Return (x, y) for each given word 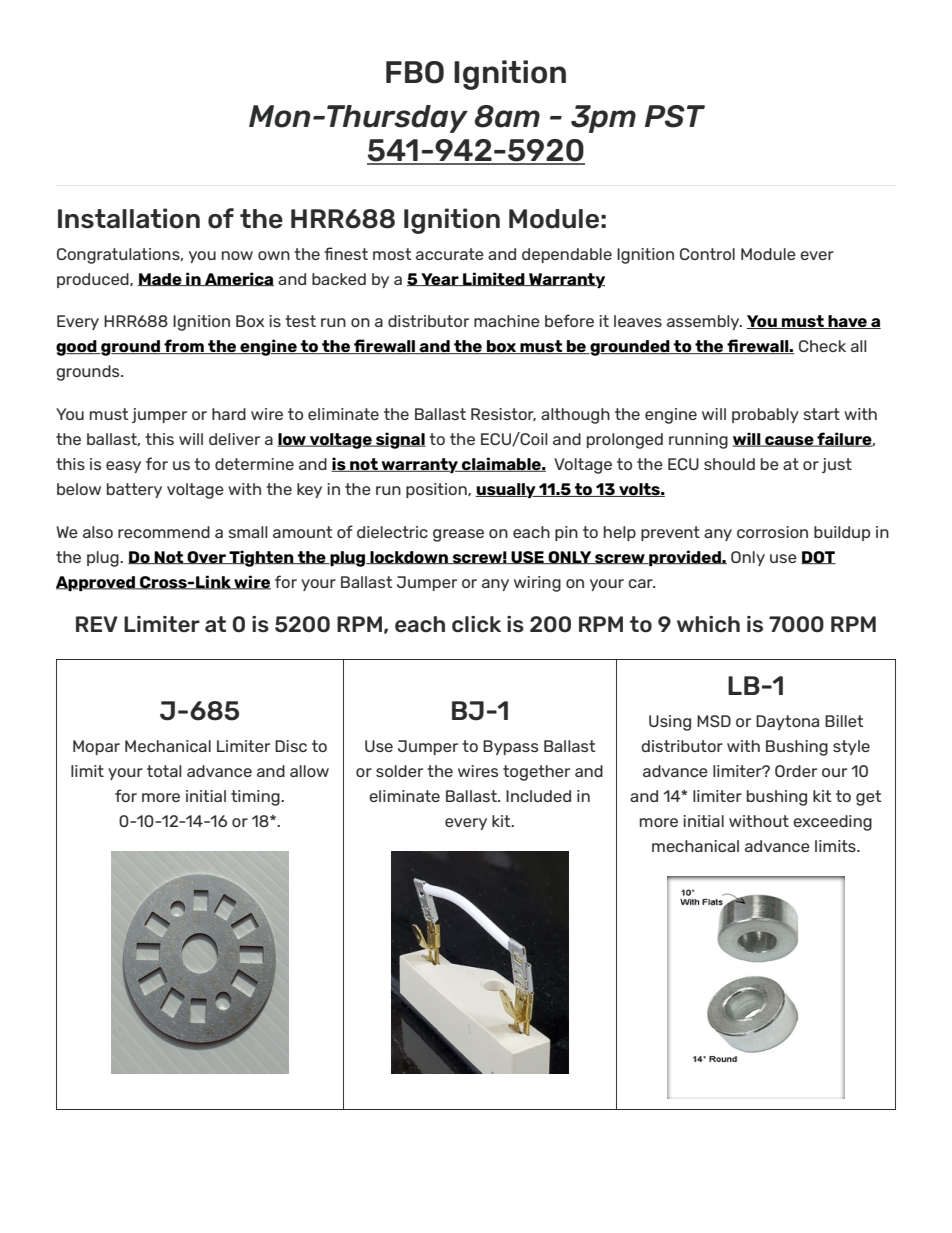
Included (538, 796)
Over (206, 557)
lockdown (409, 557)
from (184, 346)
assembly (704, 322)
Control (707, 254)
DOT (818, 557)
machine (507, 321)
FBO (415, 72)
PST (675, 116)
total (164, 771)
